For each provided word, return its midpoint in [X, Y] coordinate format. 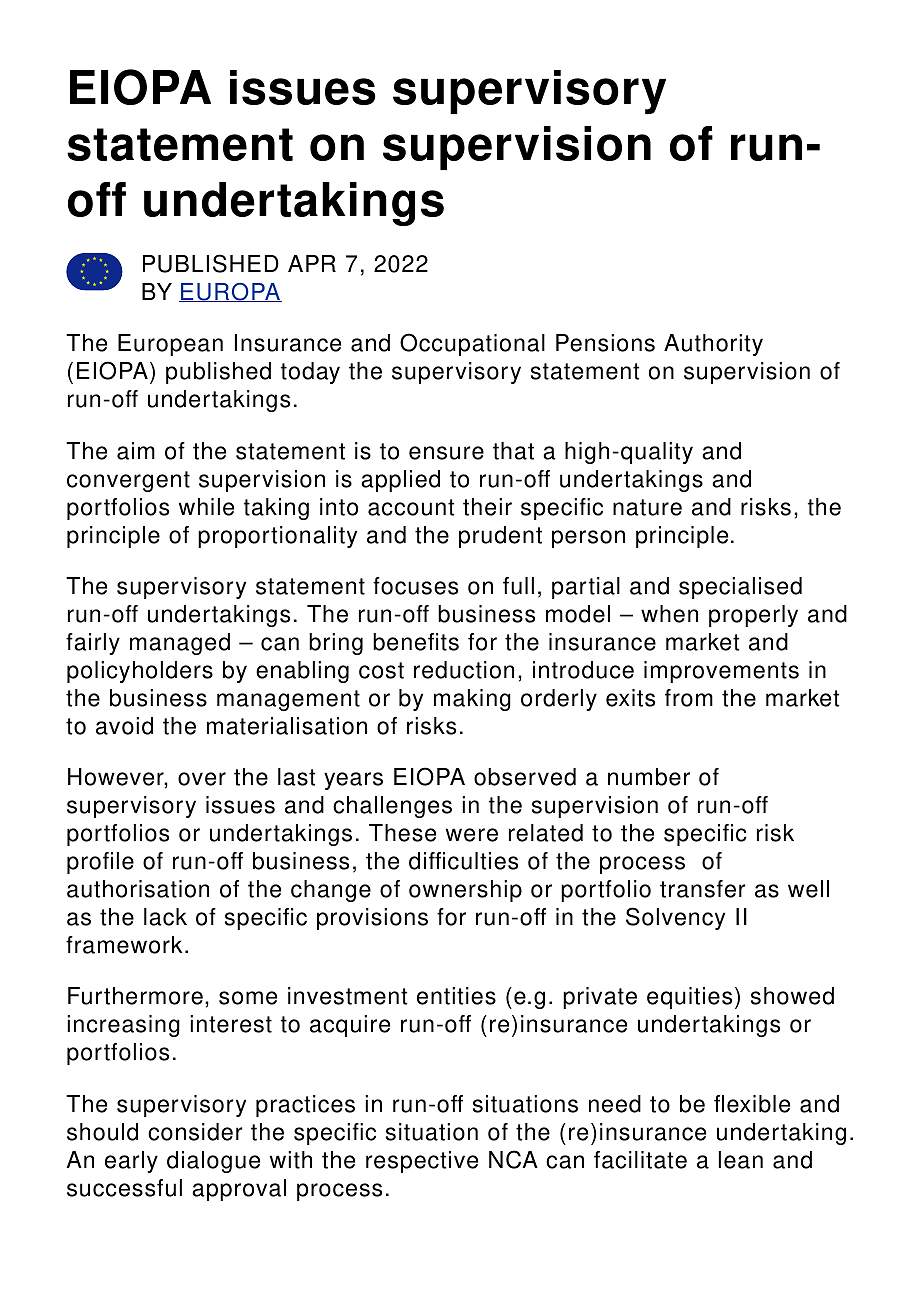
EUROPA [230, 292]
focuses [415, 586]
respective [422, 1162]
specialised [740, 588]
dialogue [213, 1162]
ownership [465, 891]
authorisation [138, 889]
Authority [713, 345]
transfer [703, 889]
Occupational [472, 344]
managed [180, 644]
